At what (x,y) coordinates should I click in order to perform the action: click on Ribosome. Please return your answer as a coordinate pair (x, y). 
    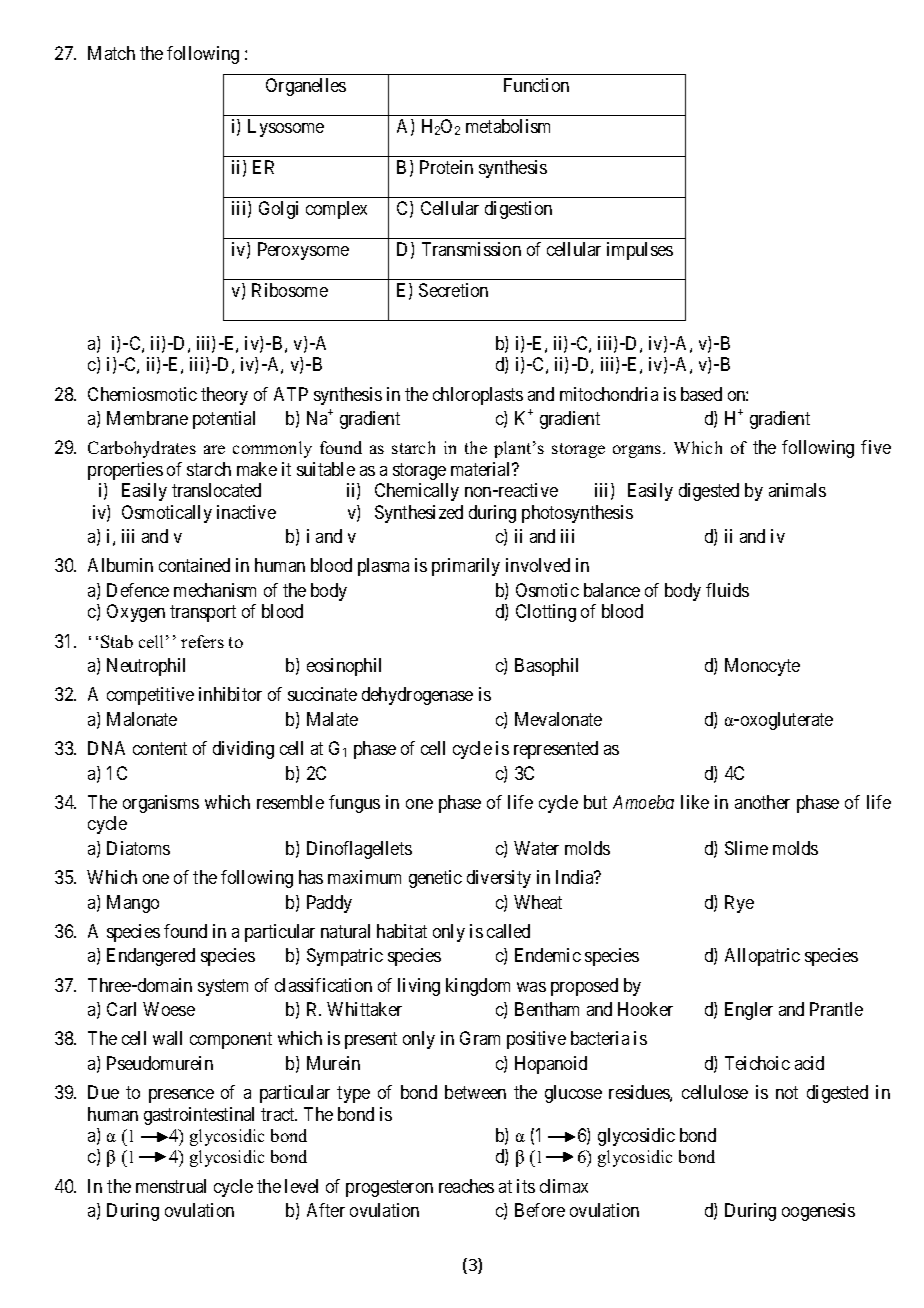
    Looking at the image, I should click on (290, 290).
